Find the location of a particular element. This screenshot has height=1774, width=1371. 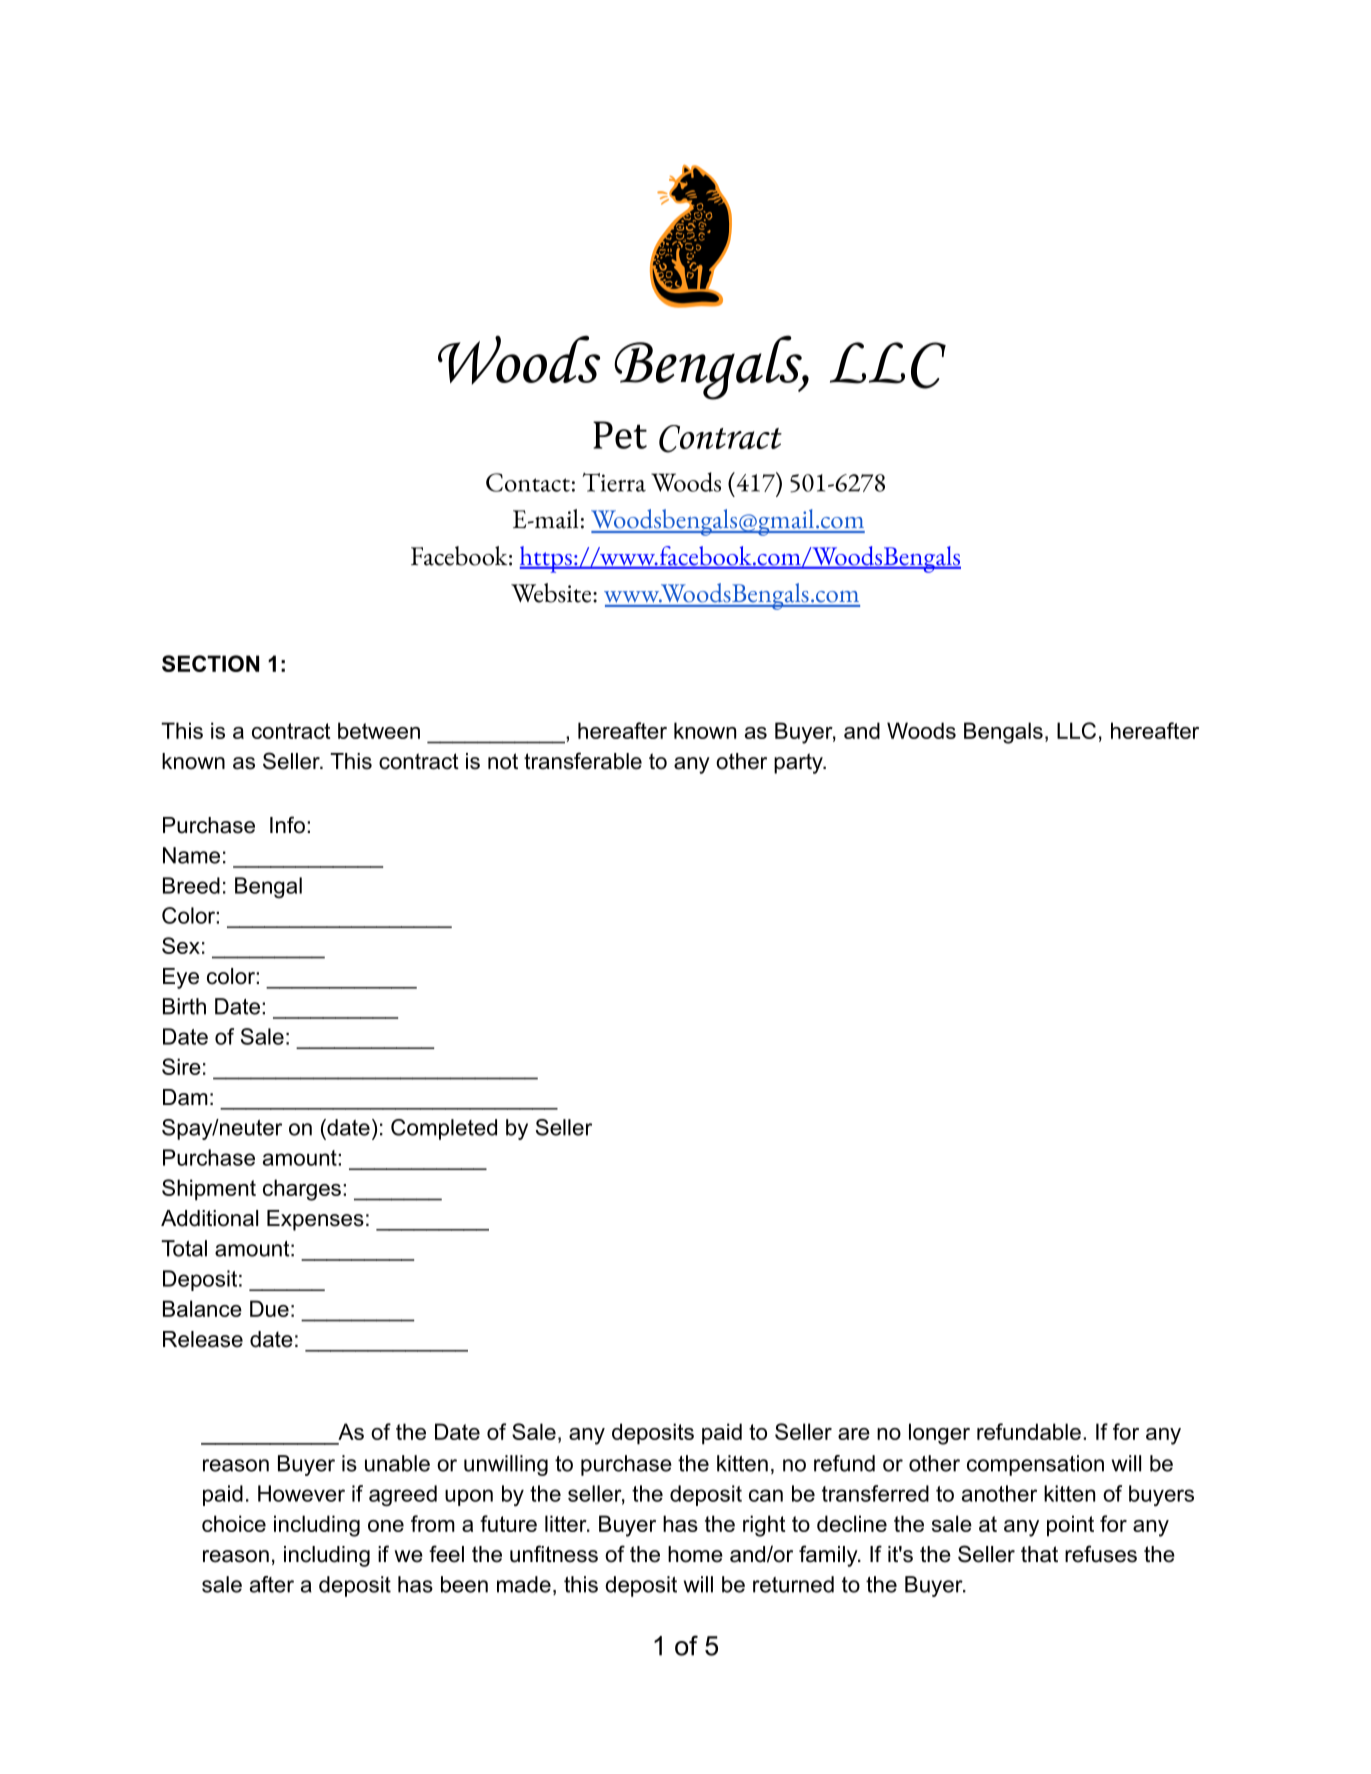

Birth is located at coordinates (184, 1006).
